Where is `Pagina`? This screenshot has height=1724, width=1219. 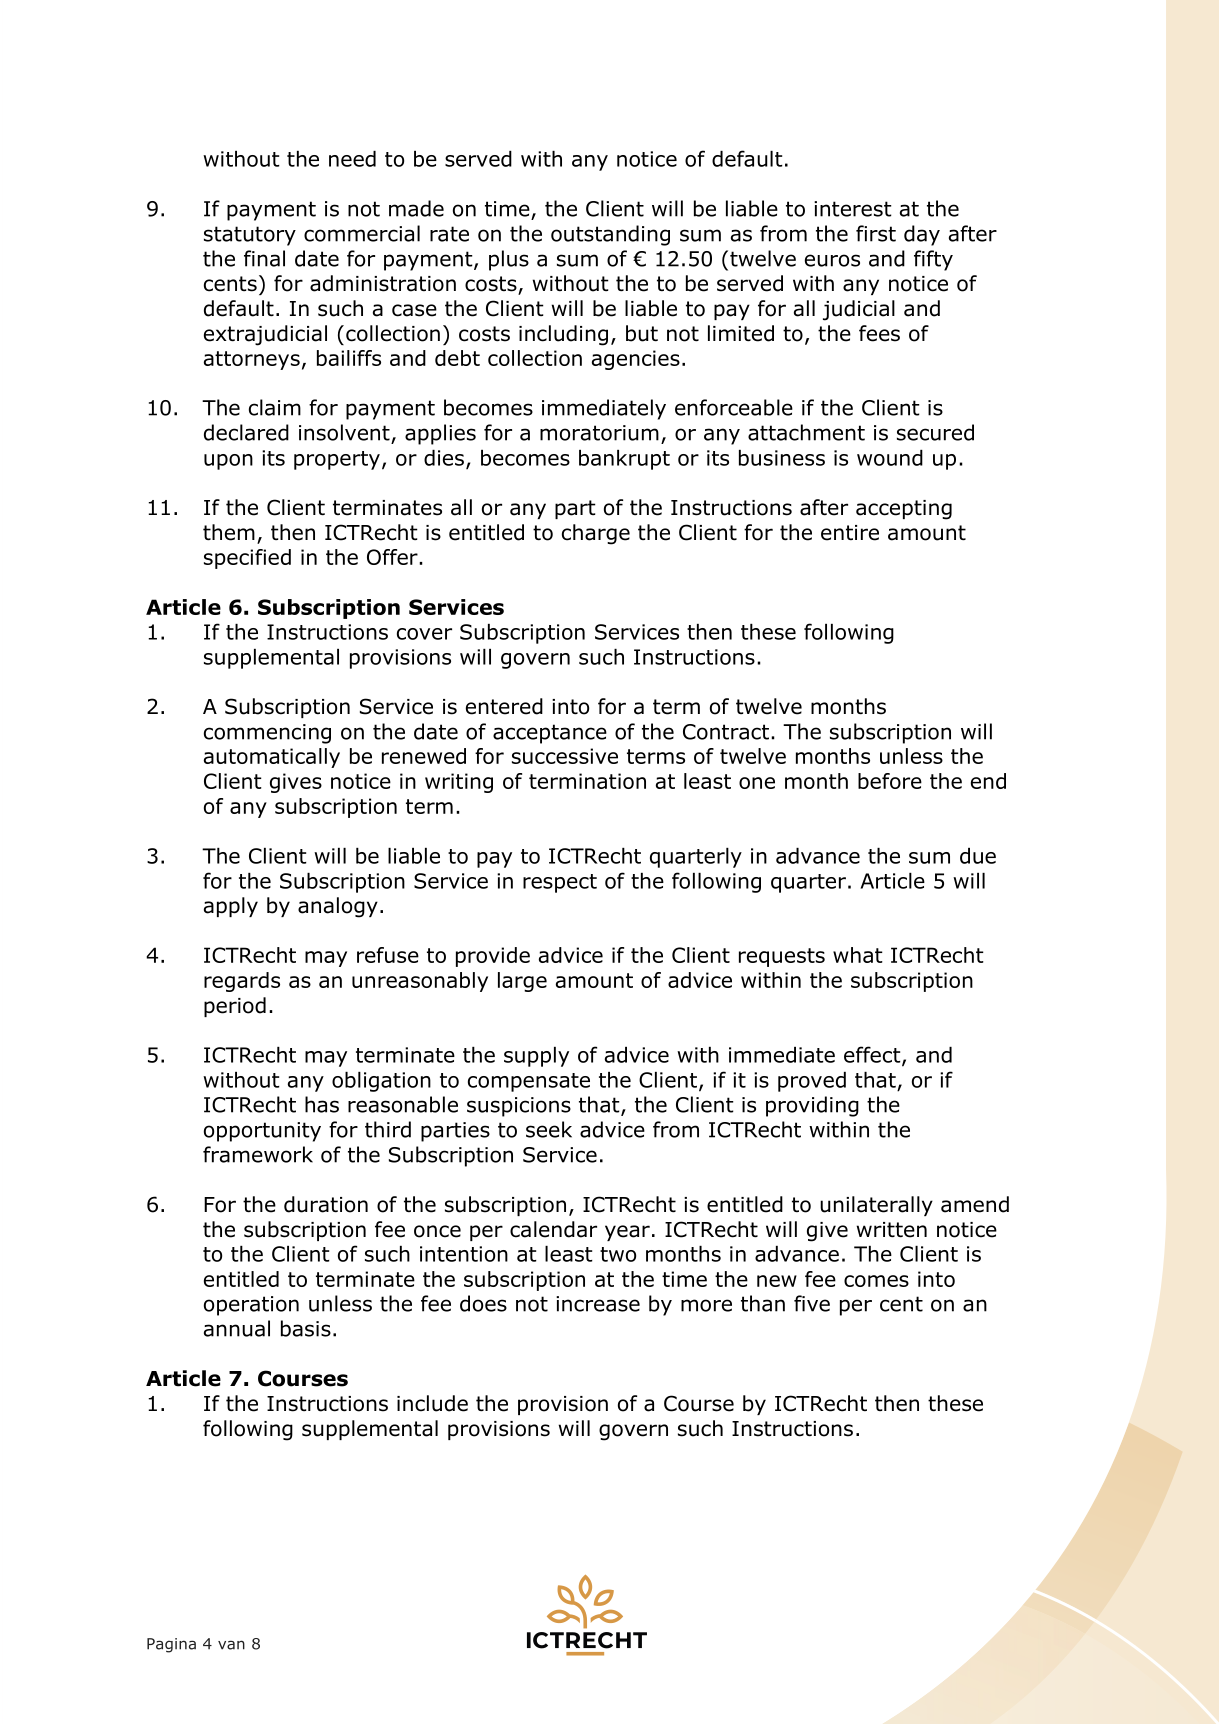 Pagina is located at coordinates (171, 1645).
